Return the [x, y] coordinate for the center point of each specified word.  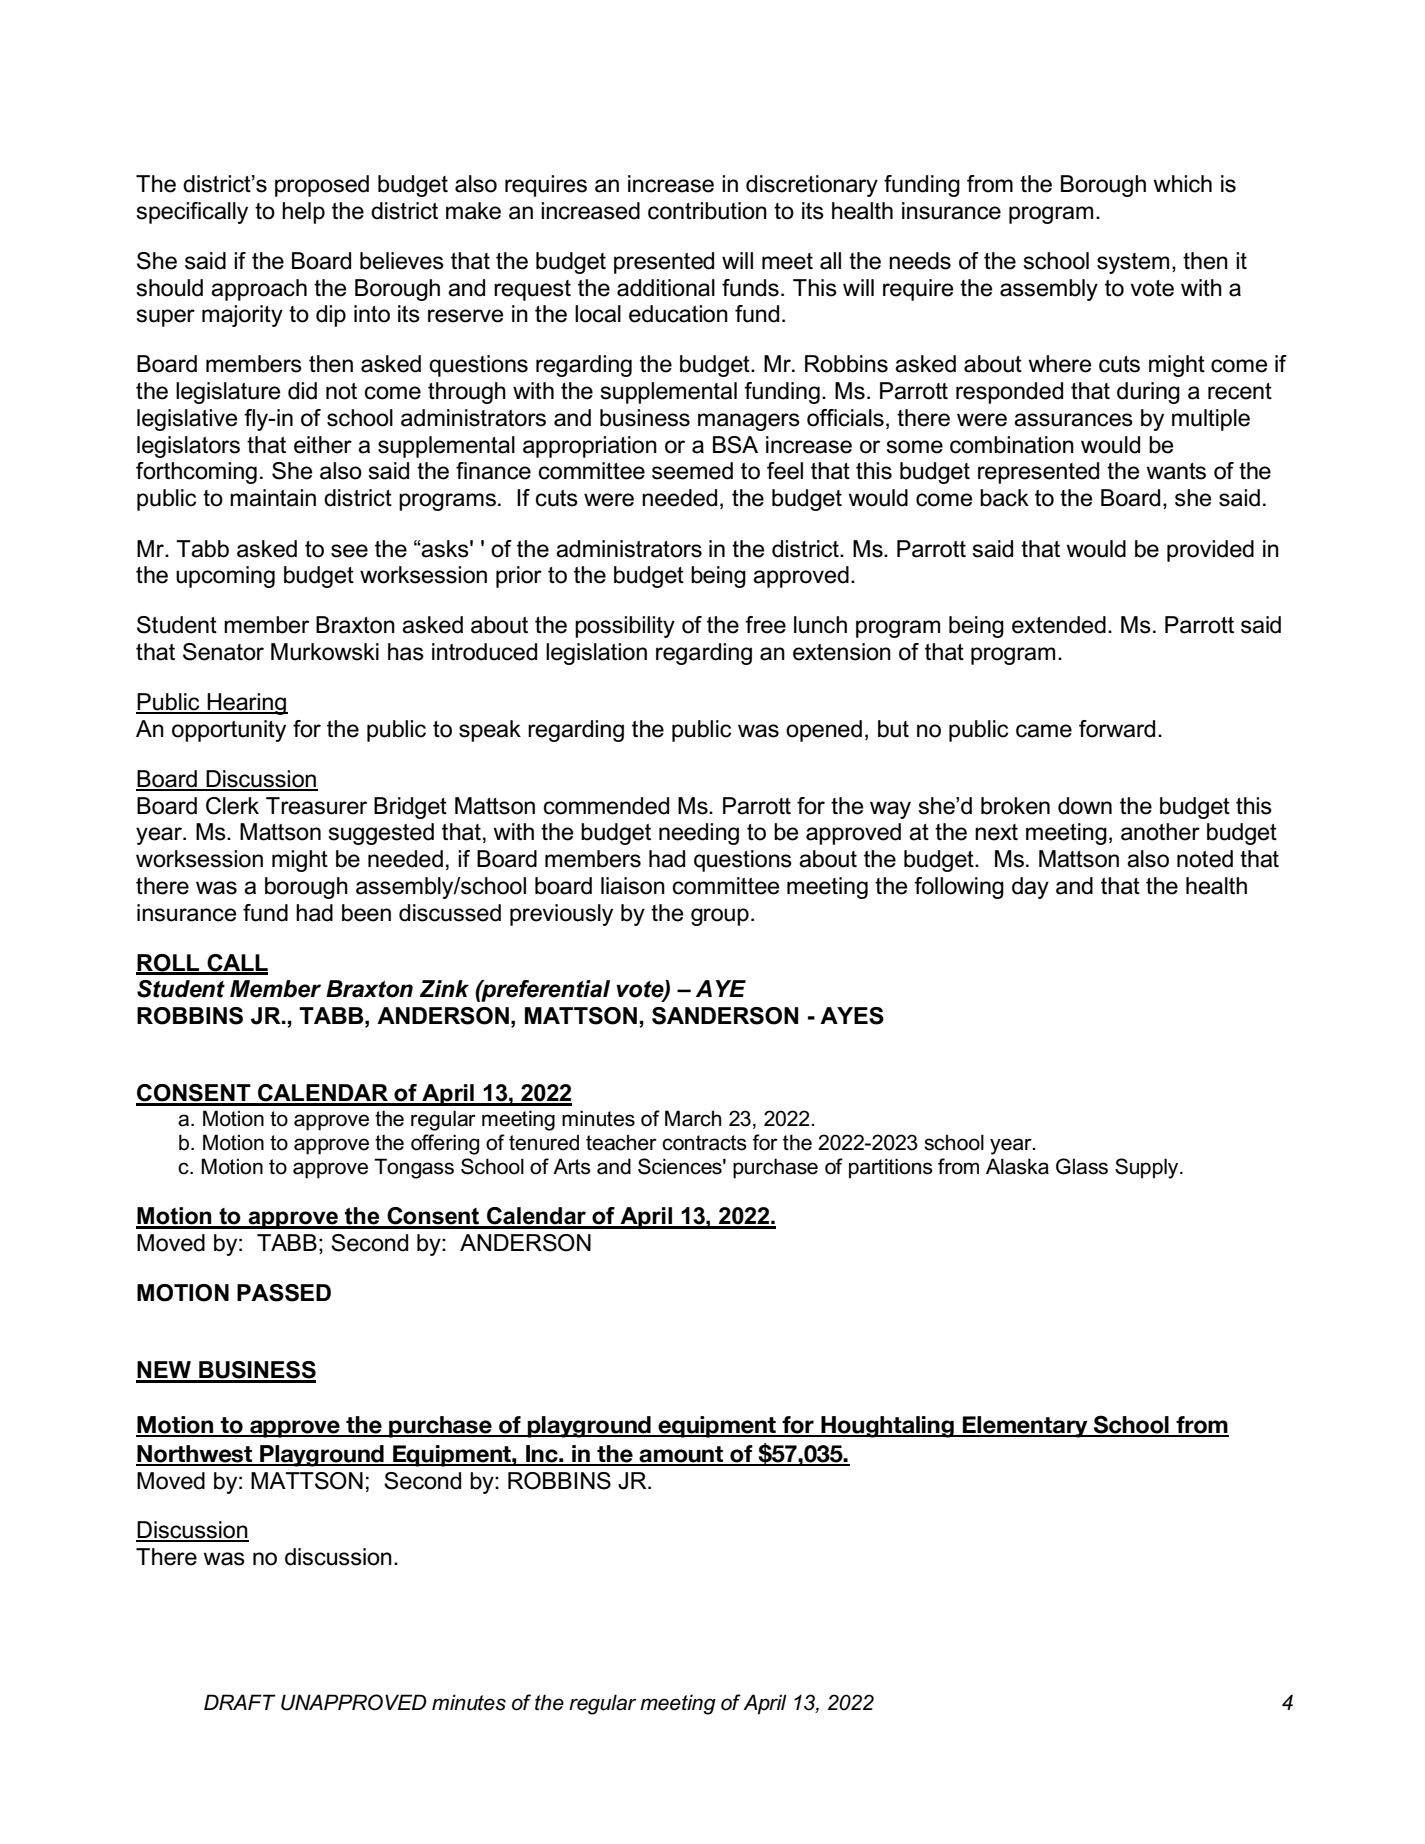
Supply [1148, 1168]
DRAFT [240, 1702]
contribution [707, 211]
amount [682, 1455]
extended [1059, 625]
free [765, 625]
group [720, 917]
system [1133, 263]
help [303, 213]
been [366, 913]
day [1030, 888]
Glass [1082, 1166]
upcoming [225, 577]
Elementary [1025, 1427]
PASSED [284, 1293]
